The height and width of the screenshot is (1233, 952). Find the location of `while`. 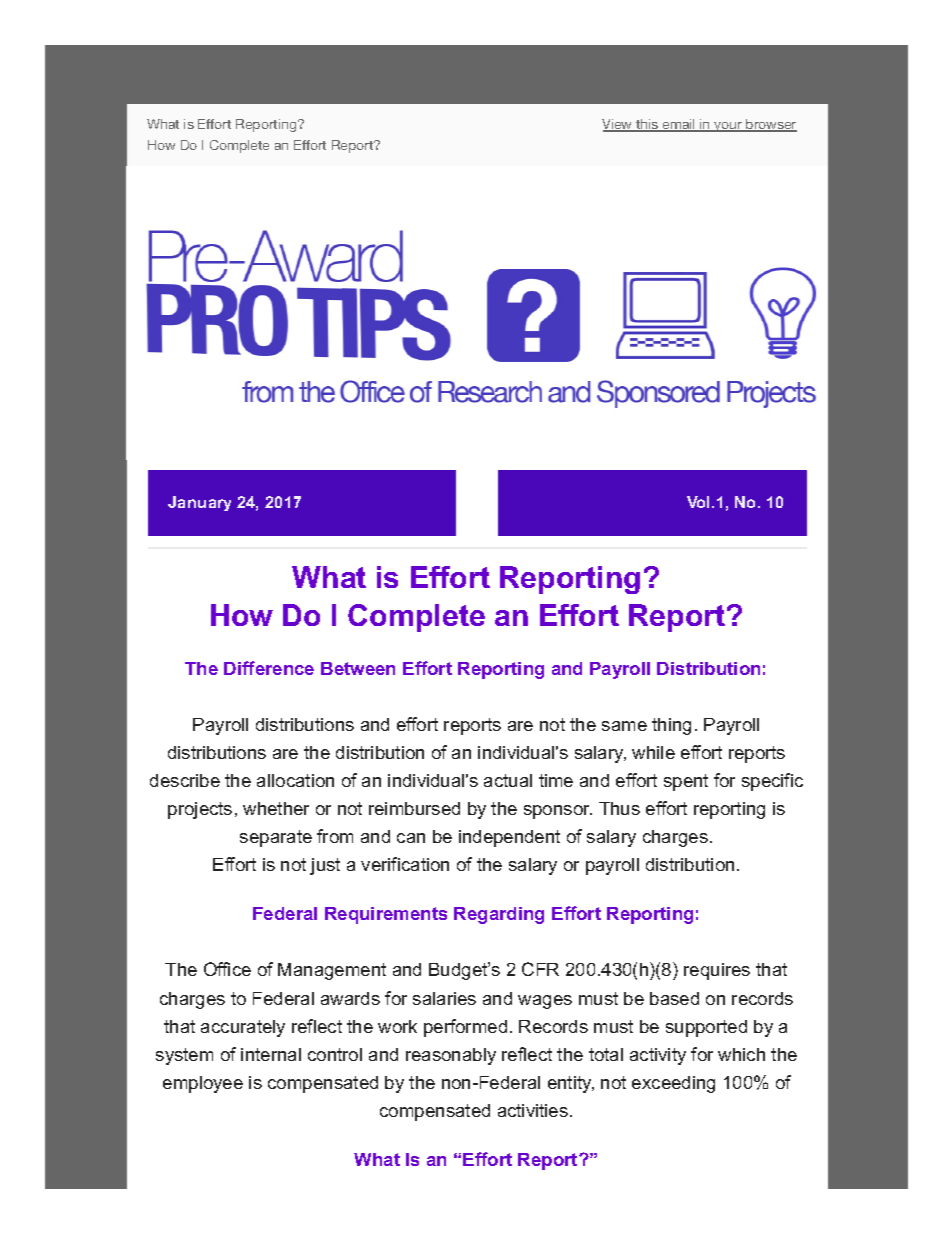

while is located at coordinates (653, 752).
